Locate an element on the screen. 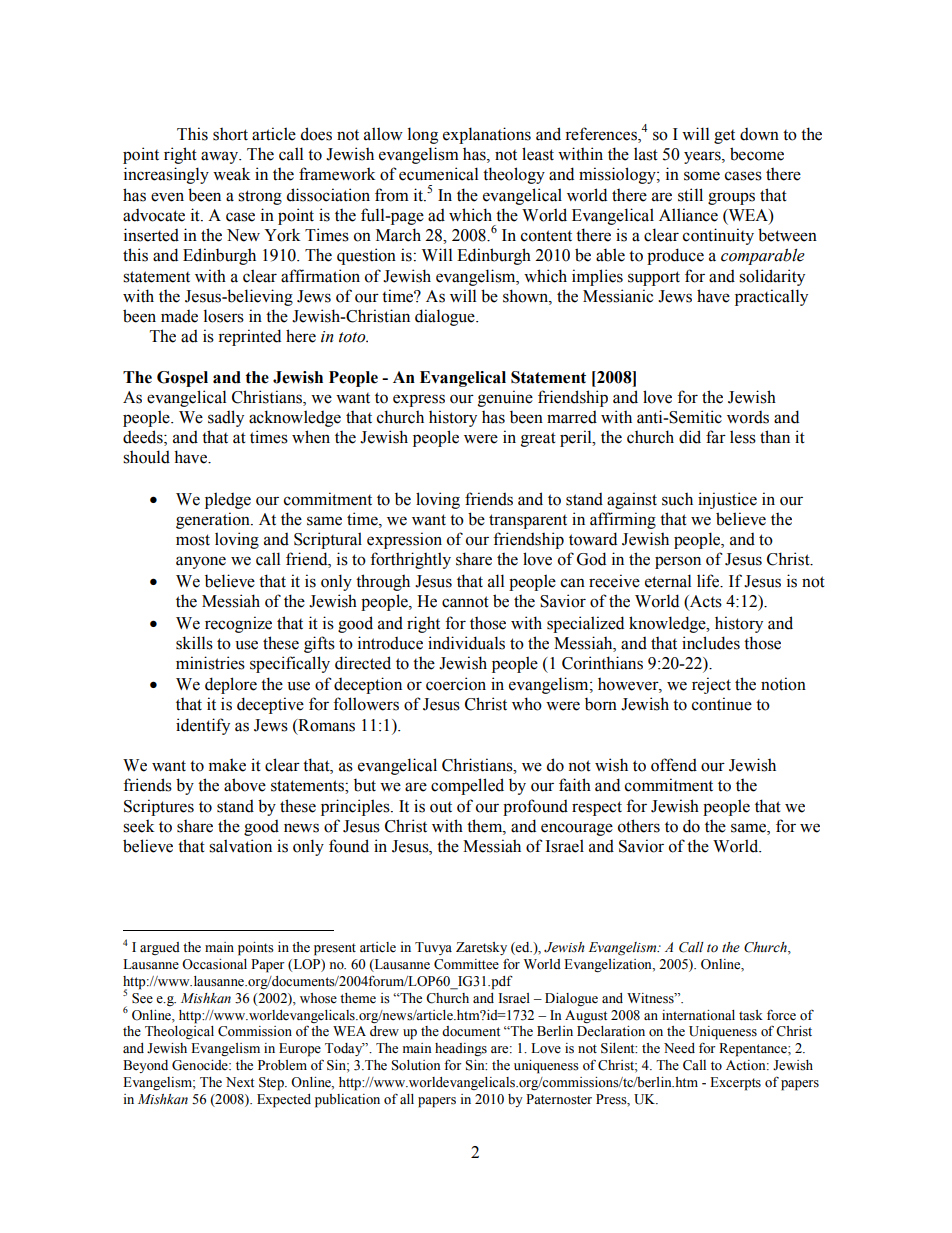 The image size is (952, 1233). headings is located at coordinates (461, 1050).
